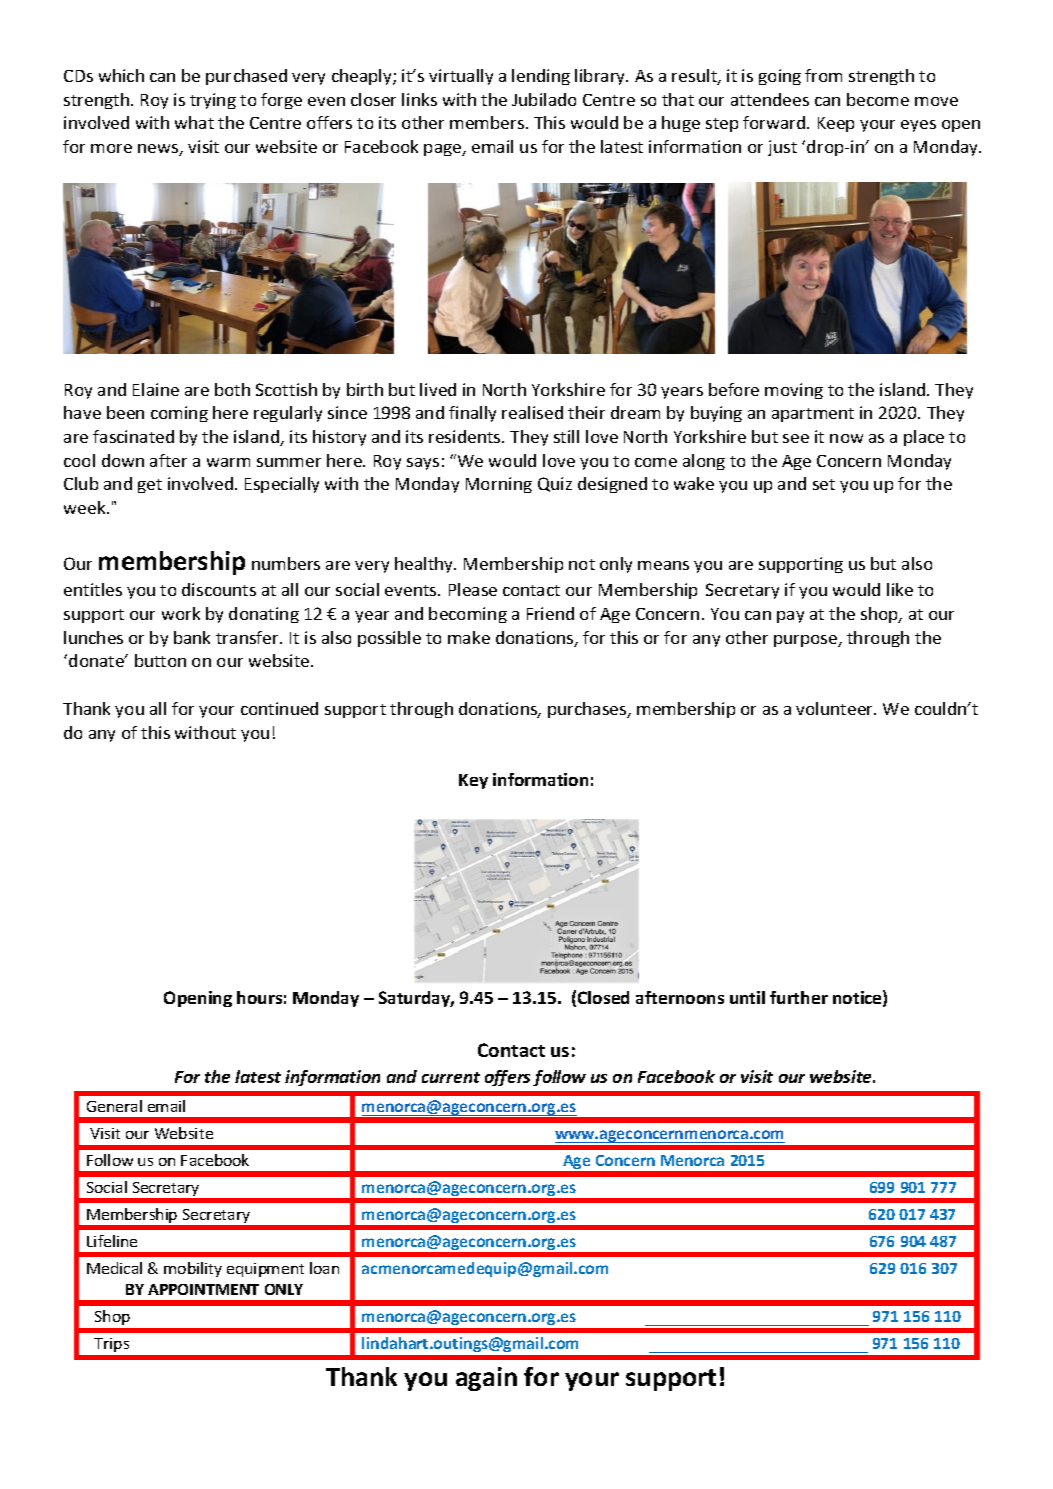  Describe the element at coordinates (194, 122) in the screenshot. I see `what` at that location.
